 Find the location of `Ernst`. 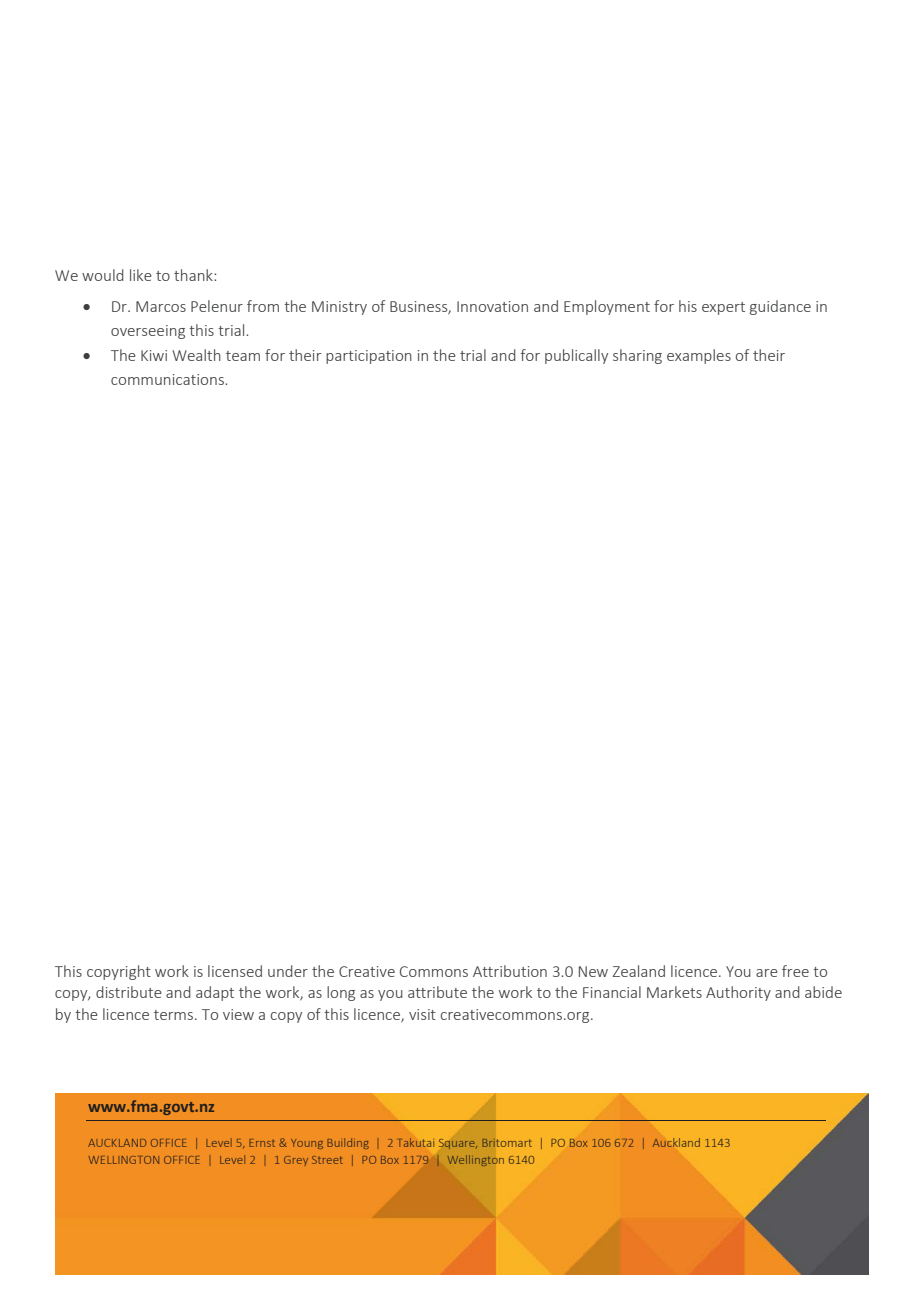

Ernst is located at coordinates (262, 1143).
